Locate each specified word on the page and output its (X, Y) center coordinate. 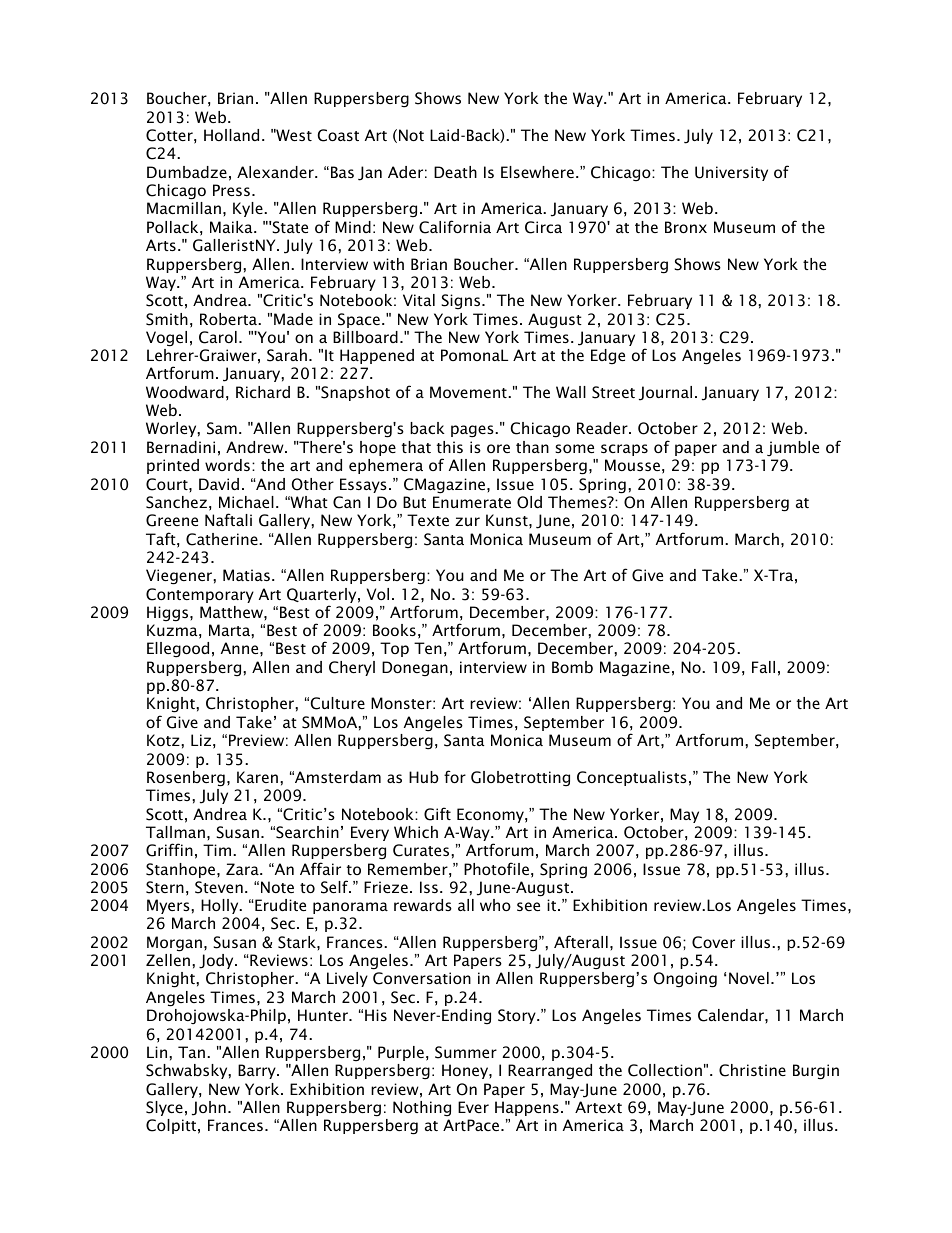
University (731, 173)
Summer (466, 1052)
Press (231, 190)
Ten (428, 648)
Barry (258, 1071)
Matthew (232, 612)
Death (455, 172)
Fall (763, 667)
